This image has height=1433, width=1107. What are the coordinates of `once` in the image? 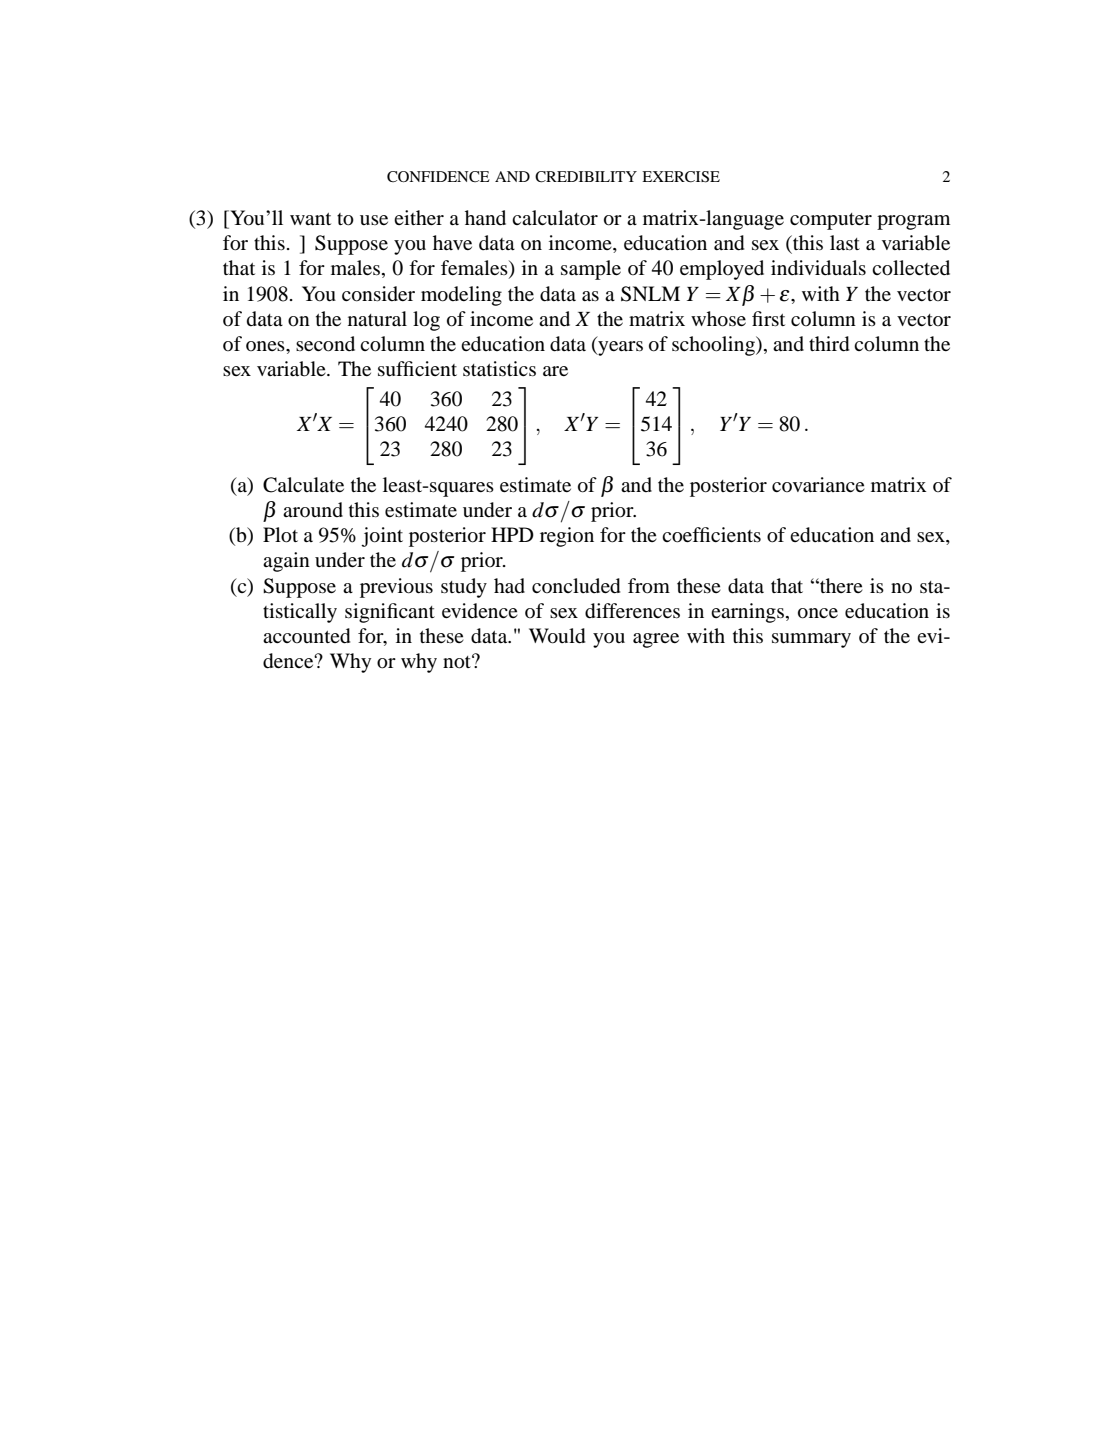 It's located at (818, 613).
